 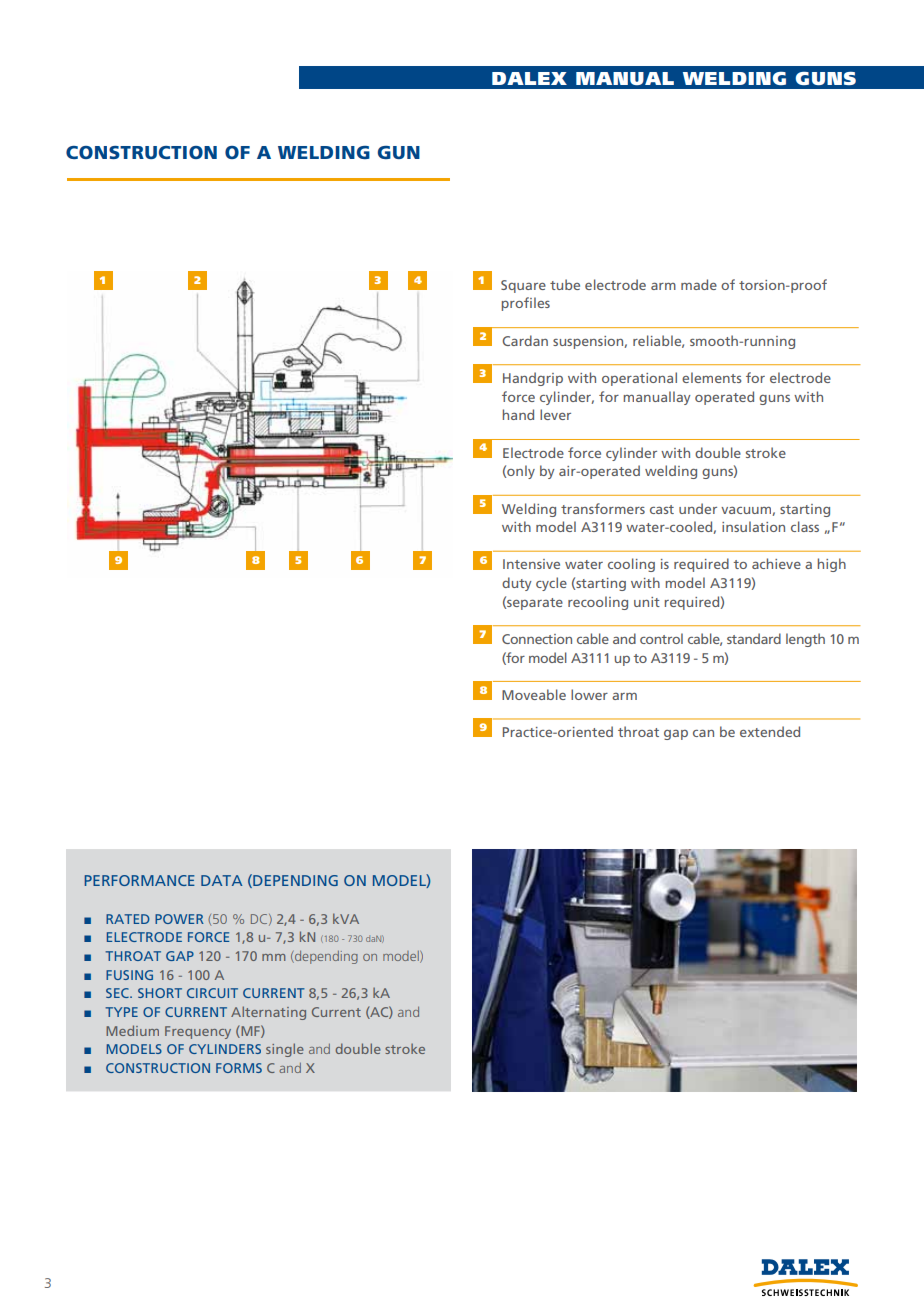 I want to click on Moveable, so click(x=534, y=694).
